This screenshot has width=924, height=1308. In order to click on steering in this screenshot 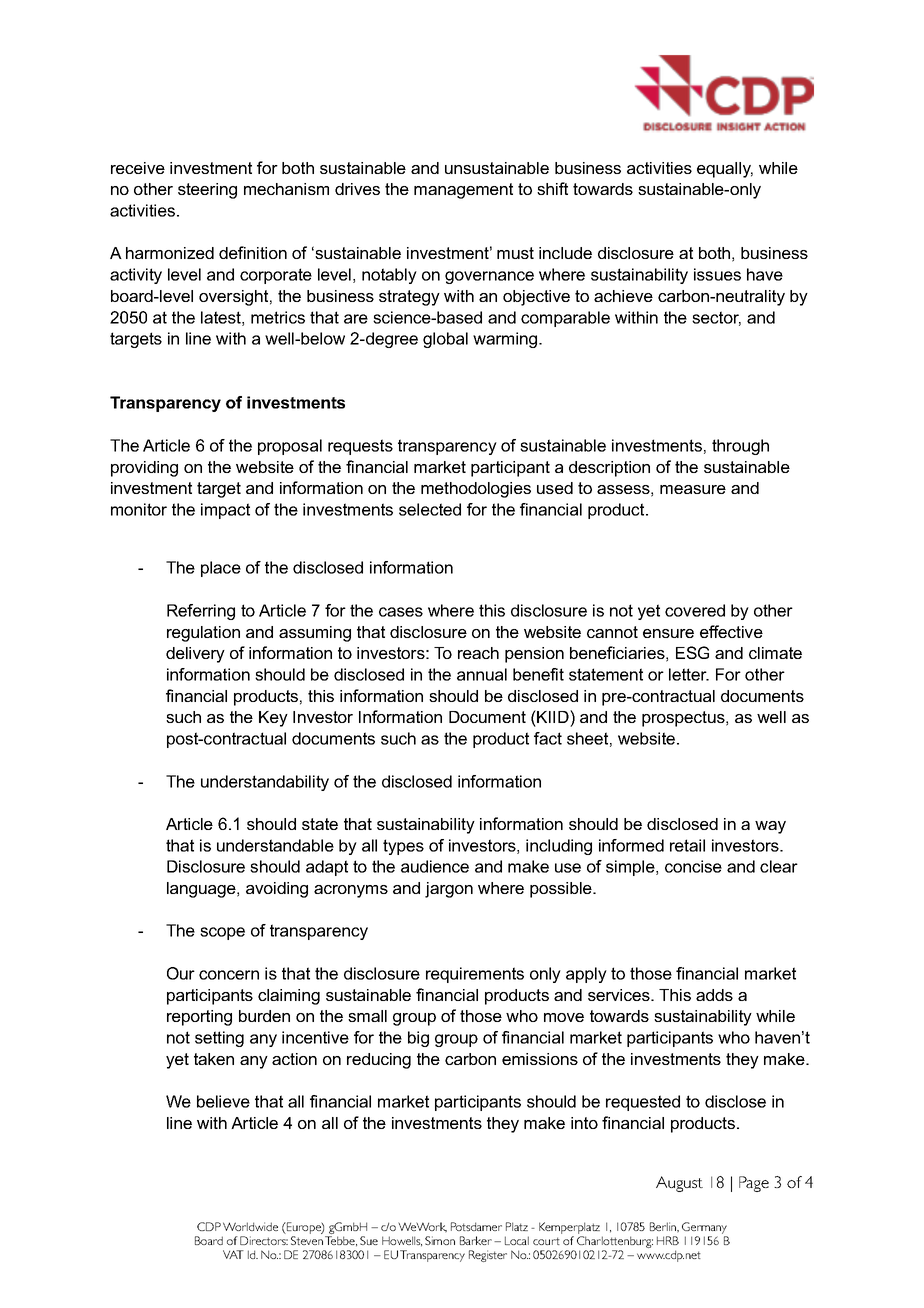, I will do `click(207, 191)`.
